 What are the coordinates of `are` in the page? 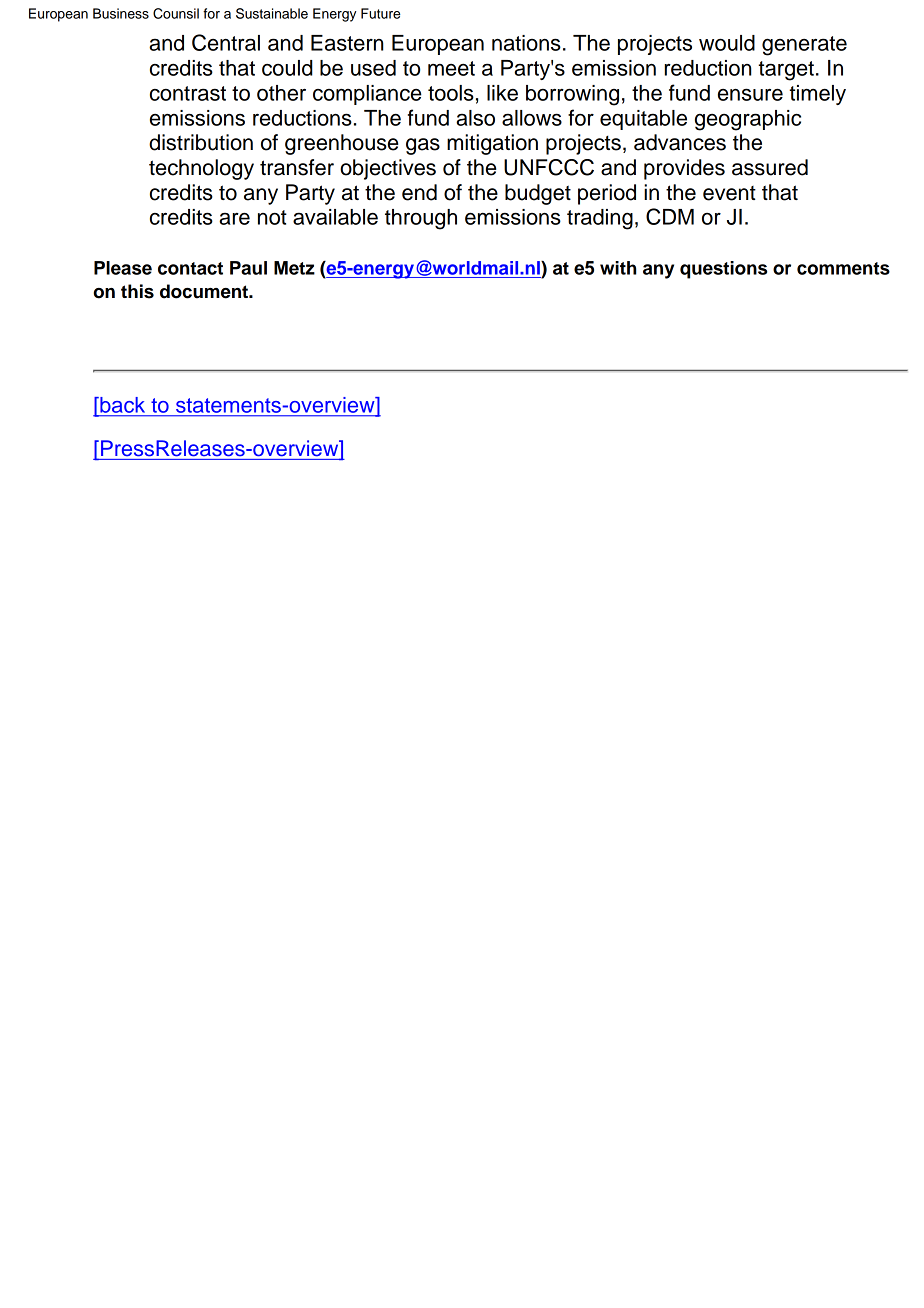 It's located at (234, 218).
